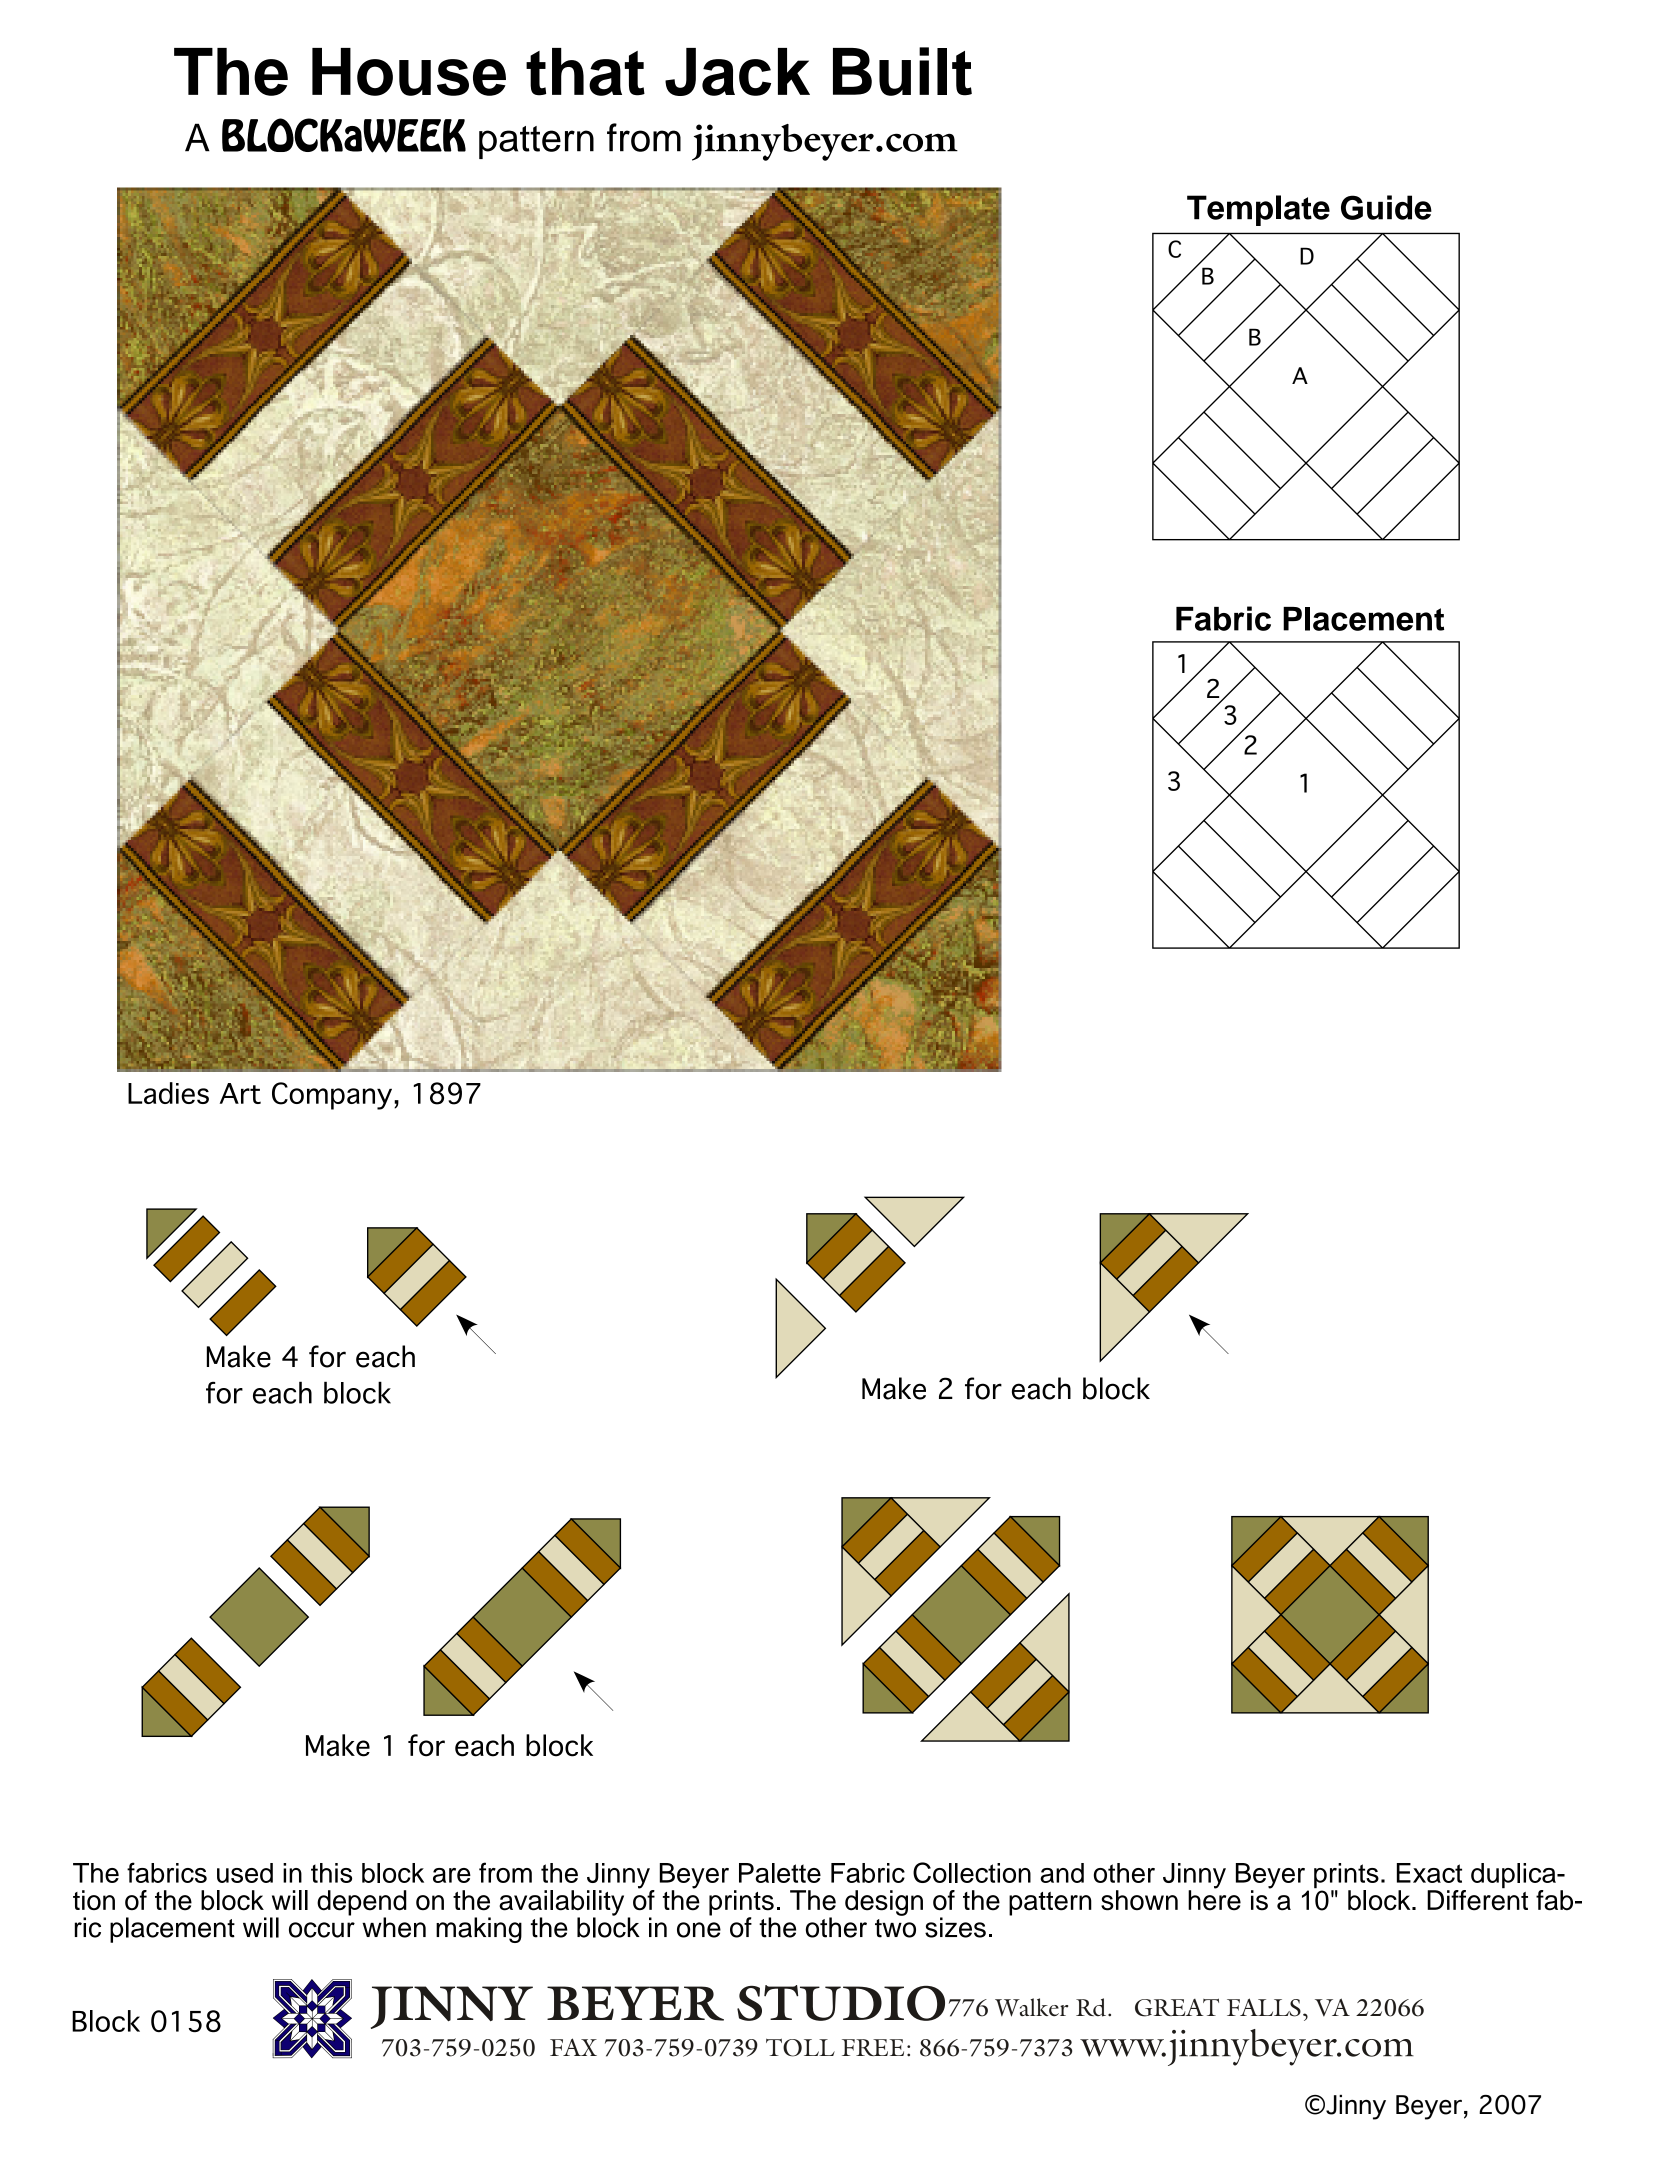 The width and height of the page is (1669, 2159). I want to click on Art, so click(240, 1093).
